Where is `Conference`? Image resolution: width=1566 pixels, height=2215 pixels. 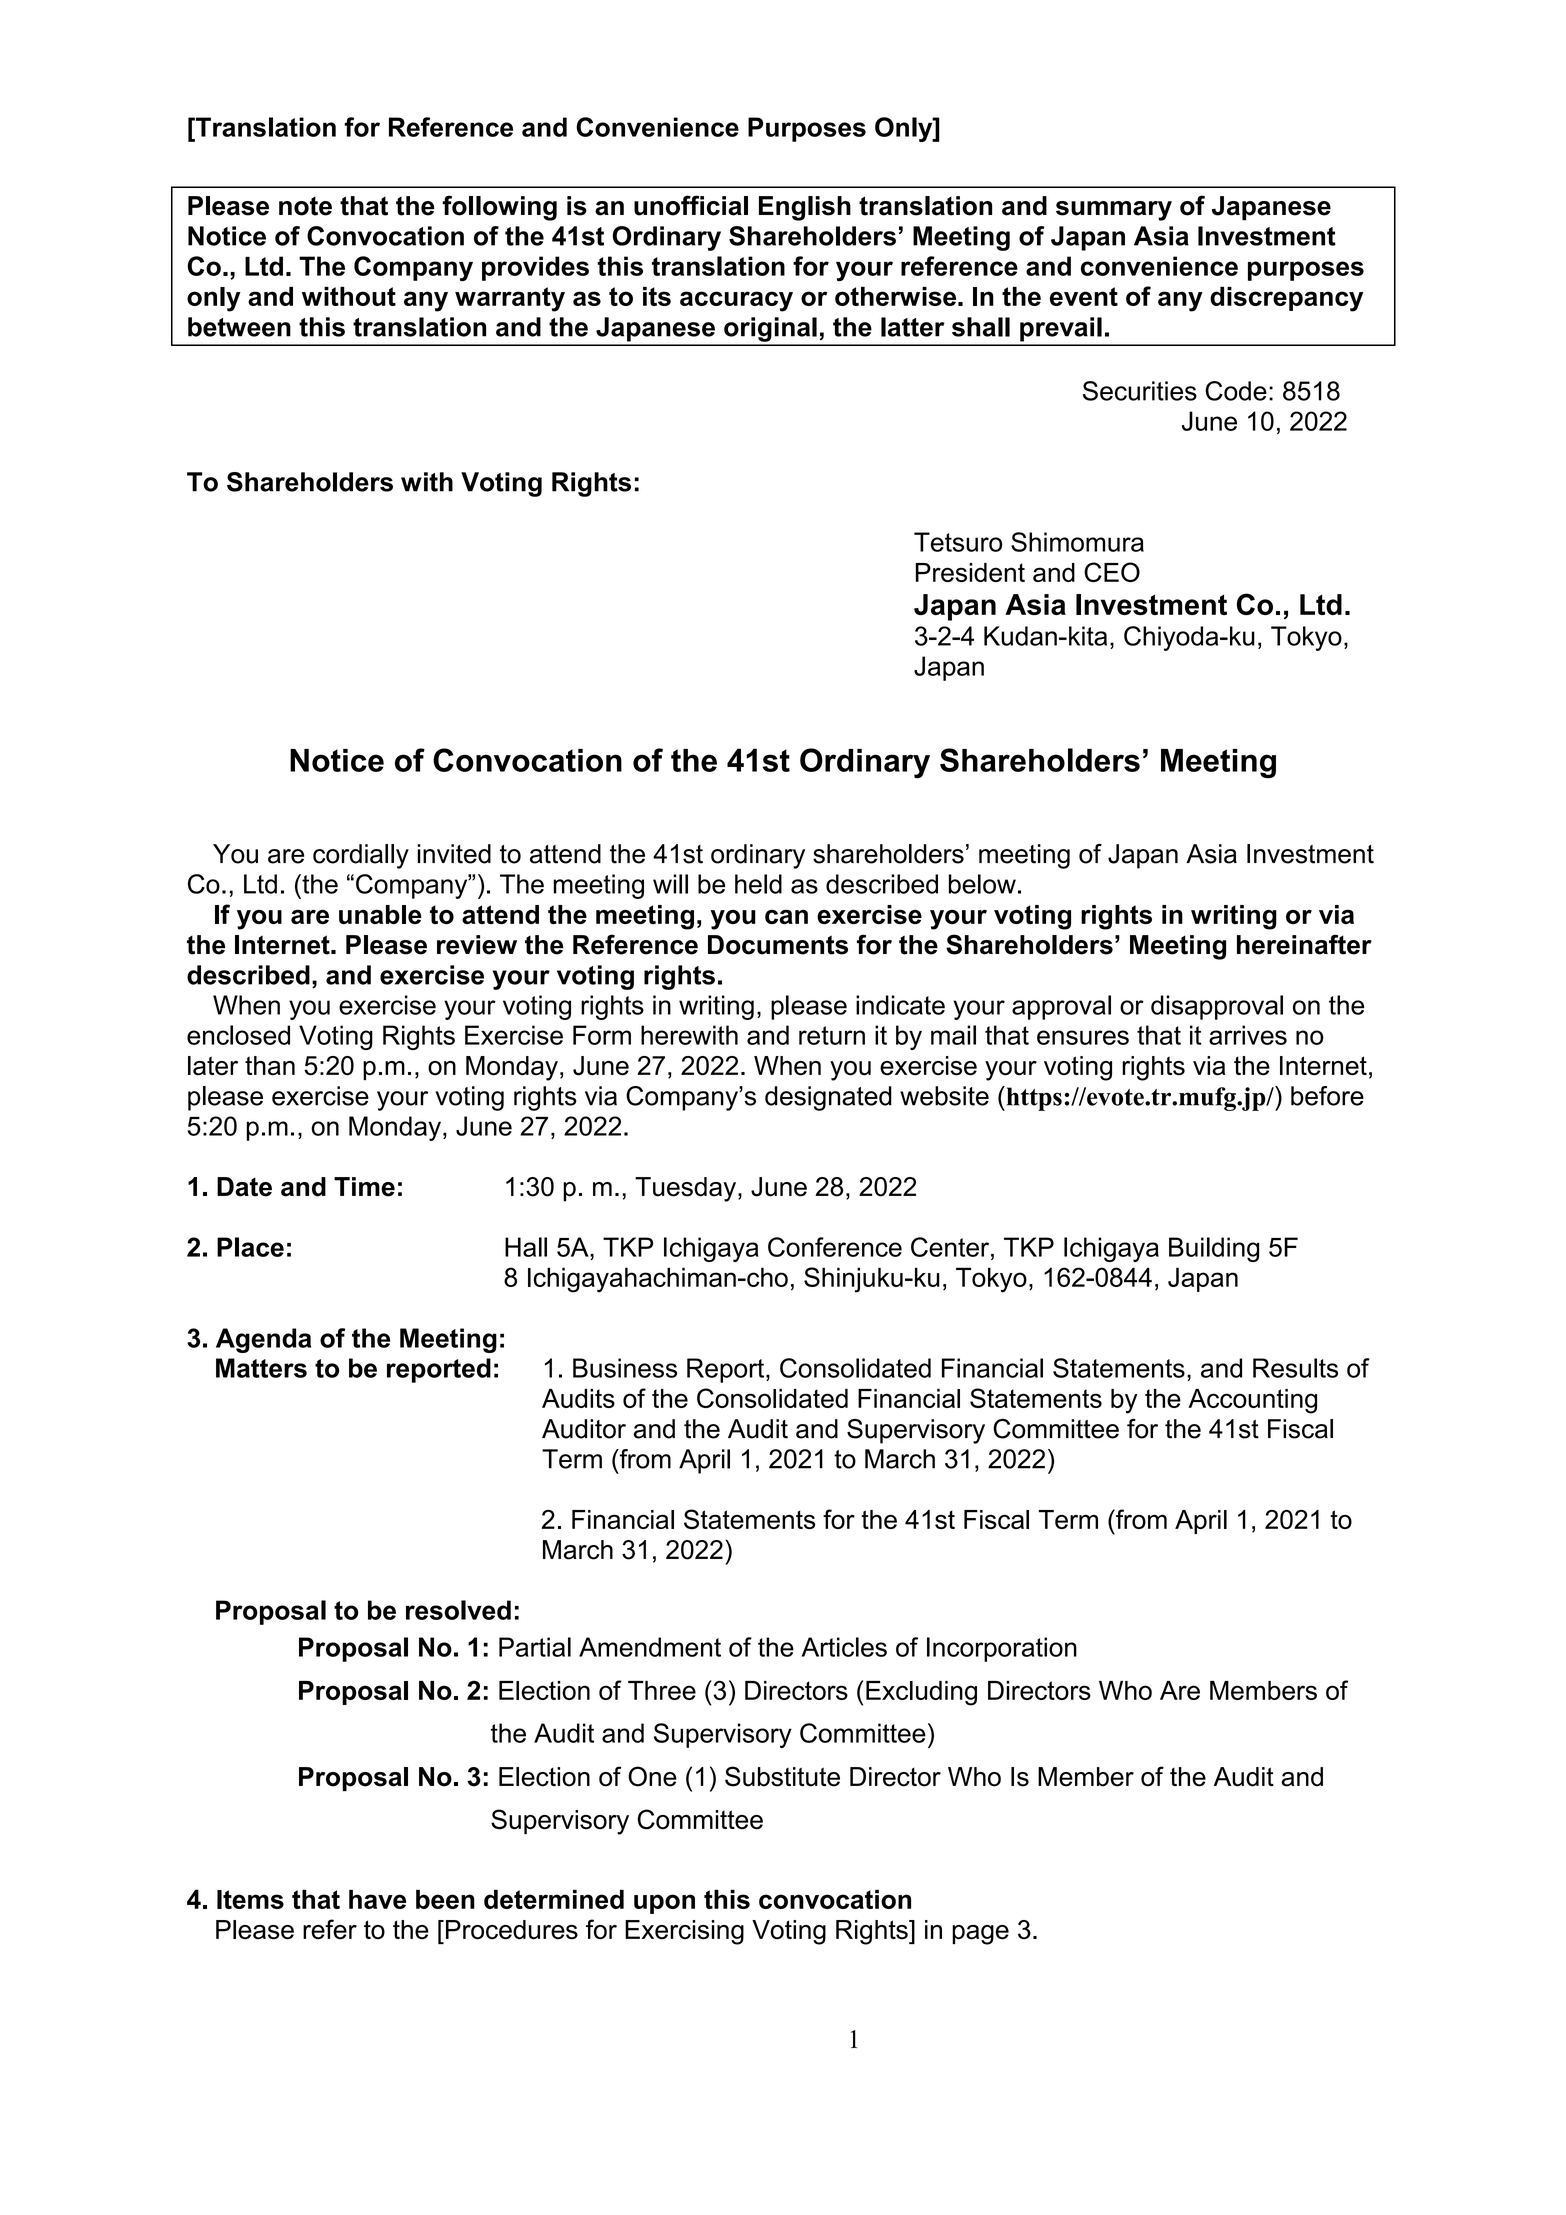 Conference is located at coordinates (835, 1247).
